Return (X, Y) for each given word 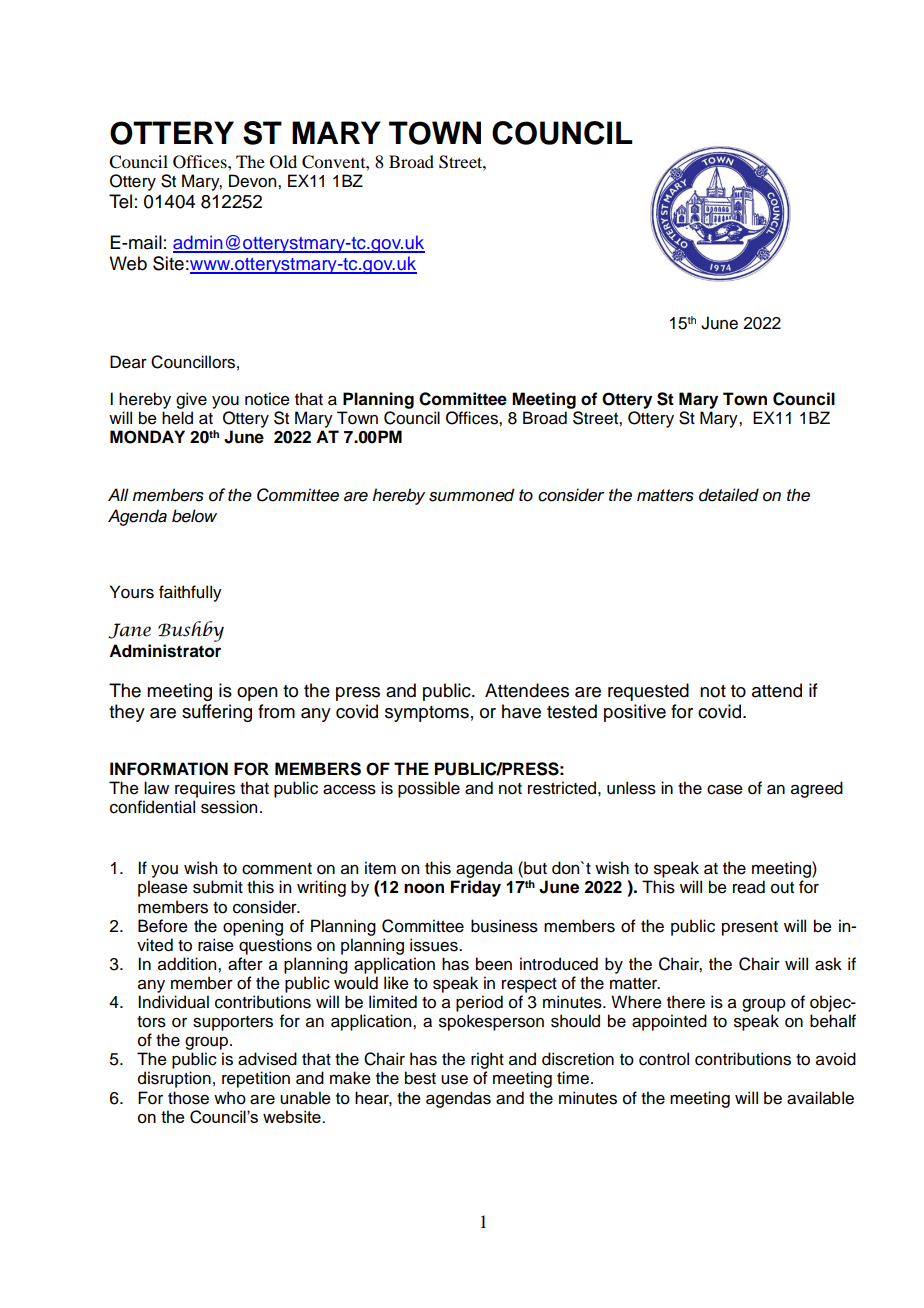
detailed (729, 495)
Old (283, 162)
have (521, 711)
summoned (472, 495)
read (749, 887)
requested (648, 692)
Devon (254, 181)
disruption (174, 1079)
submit (218, 887)
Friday (476, 888)
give (191, 400)
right (487, 1060)
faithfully (190, 593)
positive (635, 713)
